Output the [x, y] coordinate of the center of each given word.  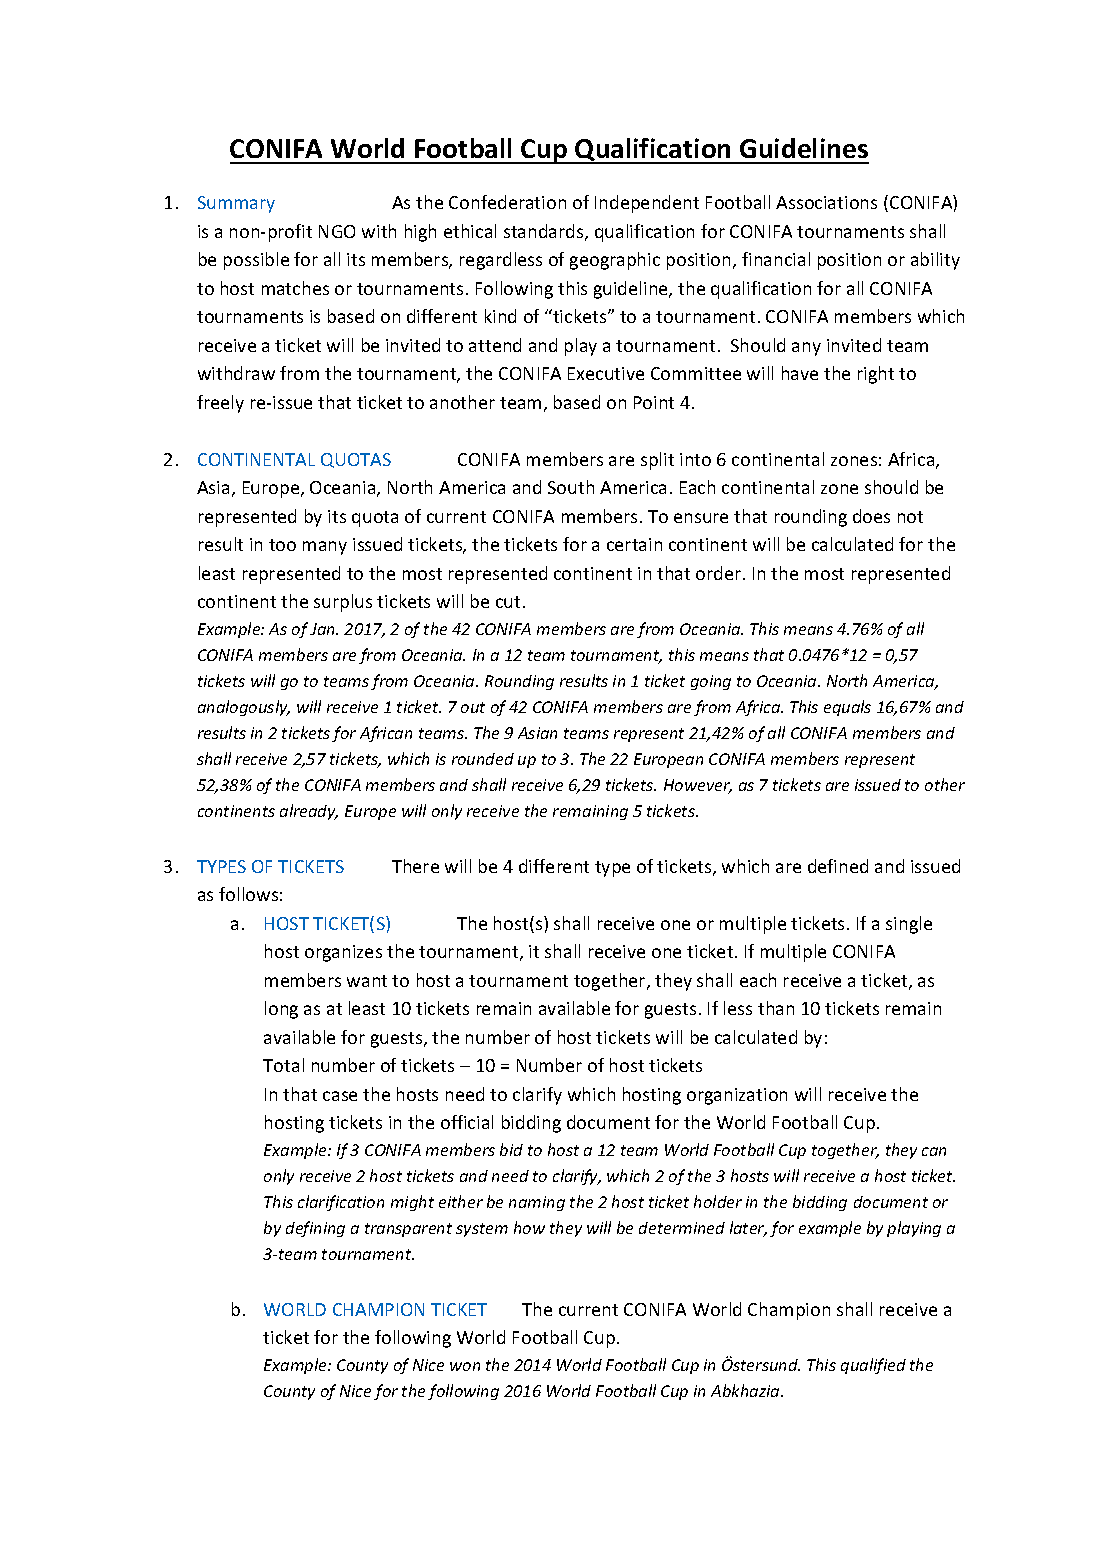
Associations [826, 202]
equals [847, 708]
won [465, 1366]
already [309, 812]
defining [315, 1229]
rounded [483, 759]
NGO [337, 231]
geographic [615, 261]
